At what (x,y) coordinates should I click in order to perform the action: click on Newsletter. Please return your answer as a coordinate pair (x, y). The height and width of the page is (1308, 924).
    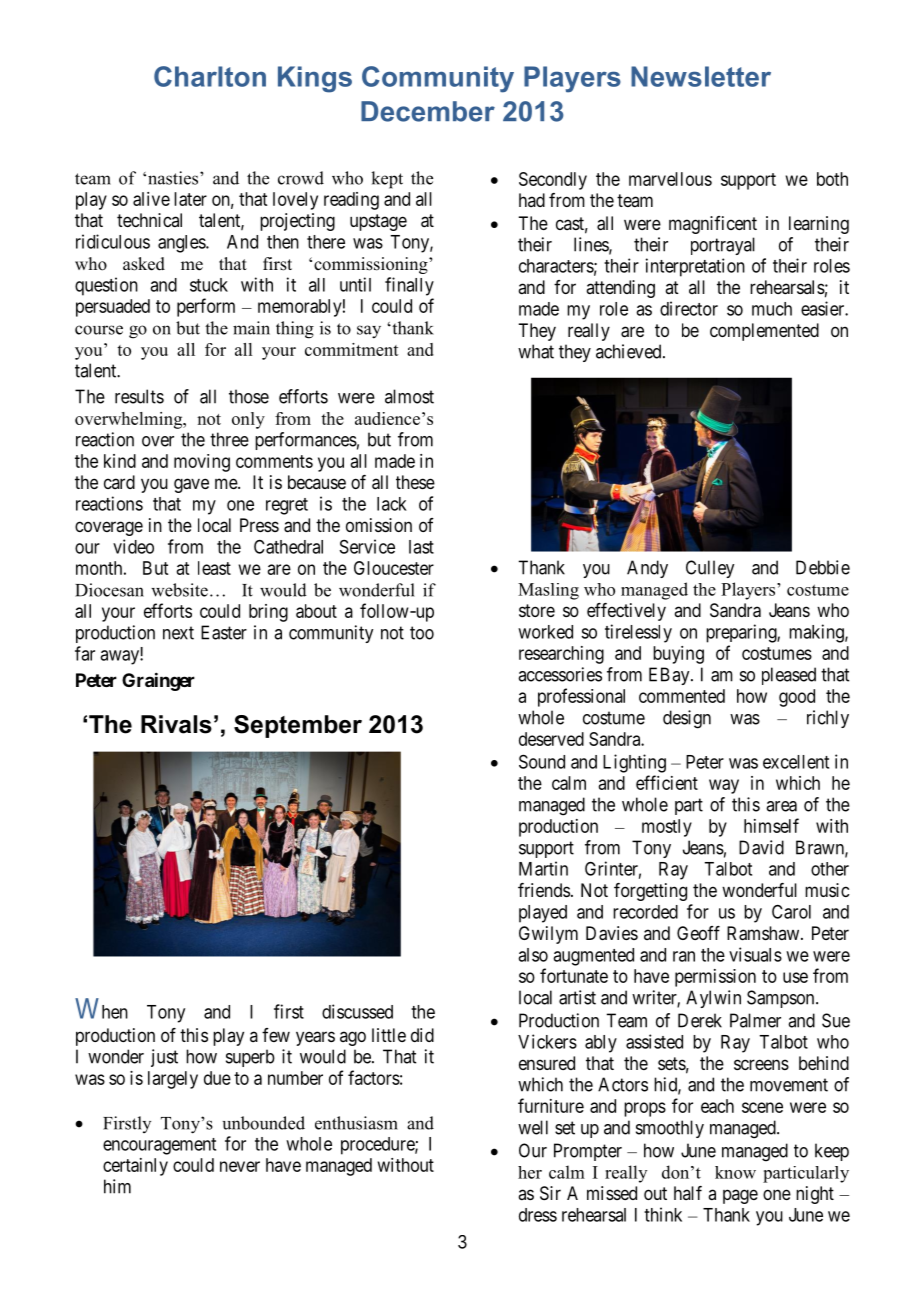
    Looking at the image, I should click on (701, 76).
